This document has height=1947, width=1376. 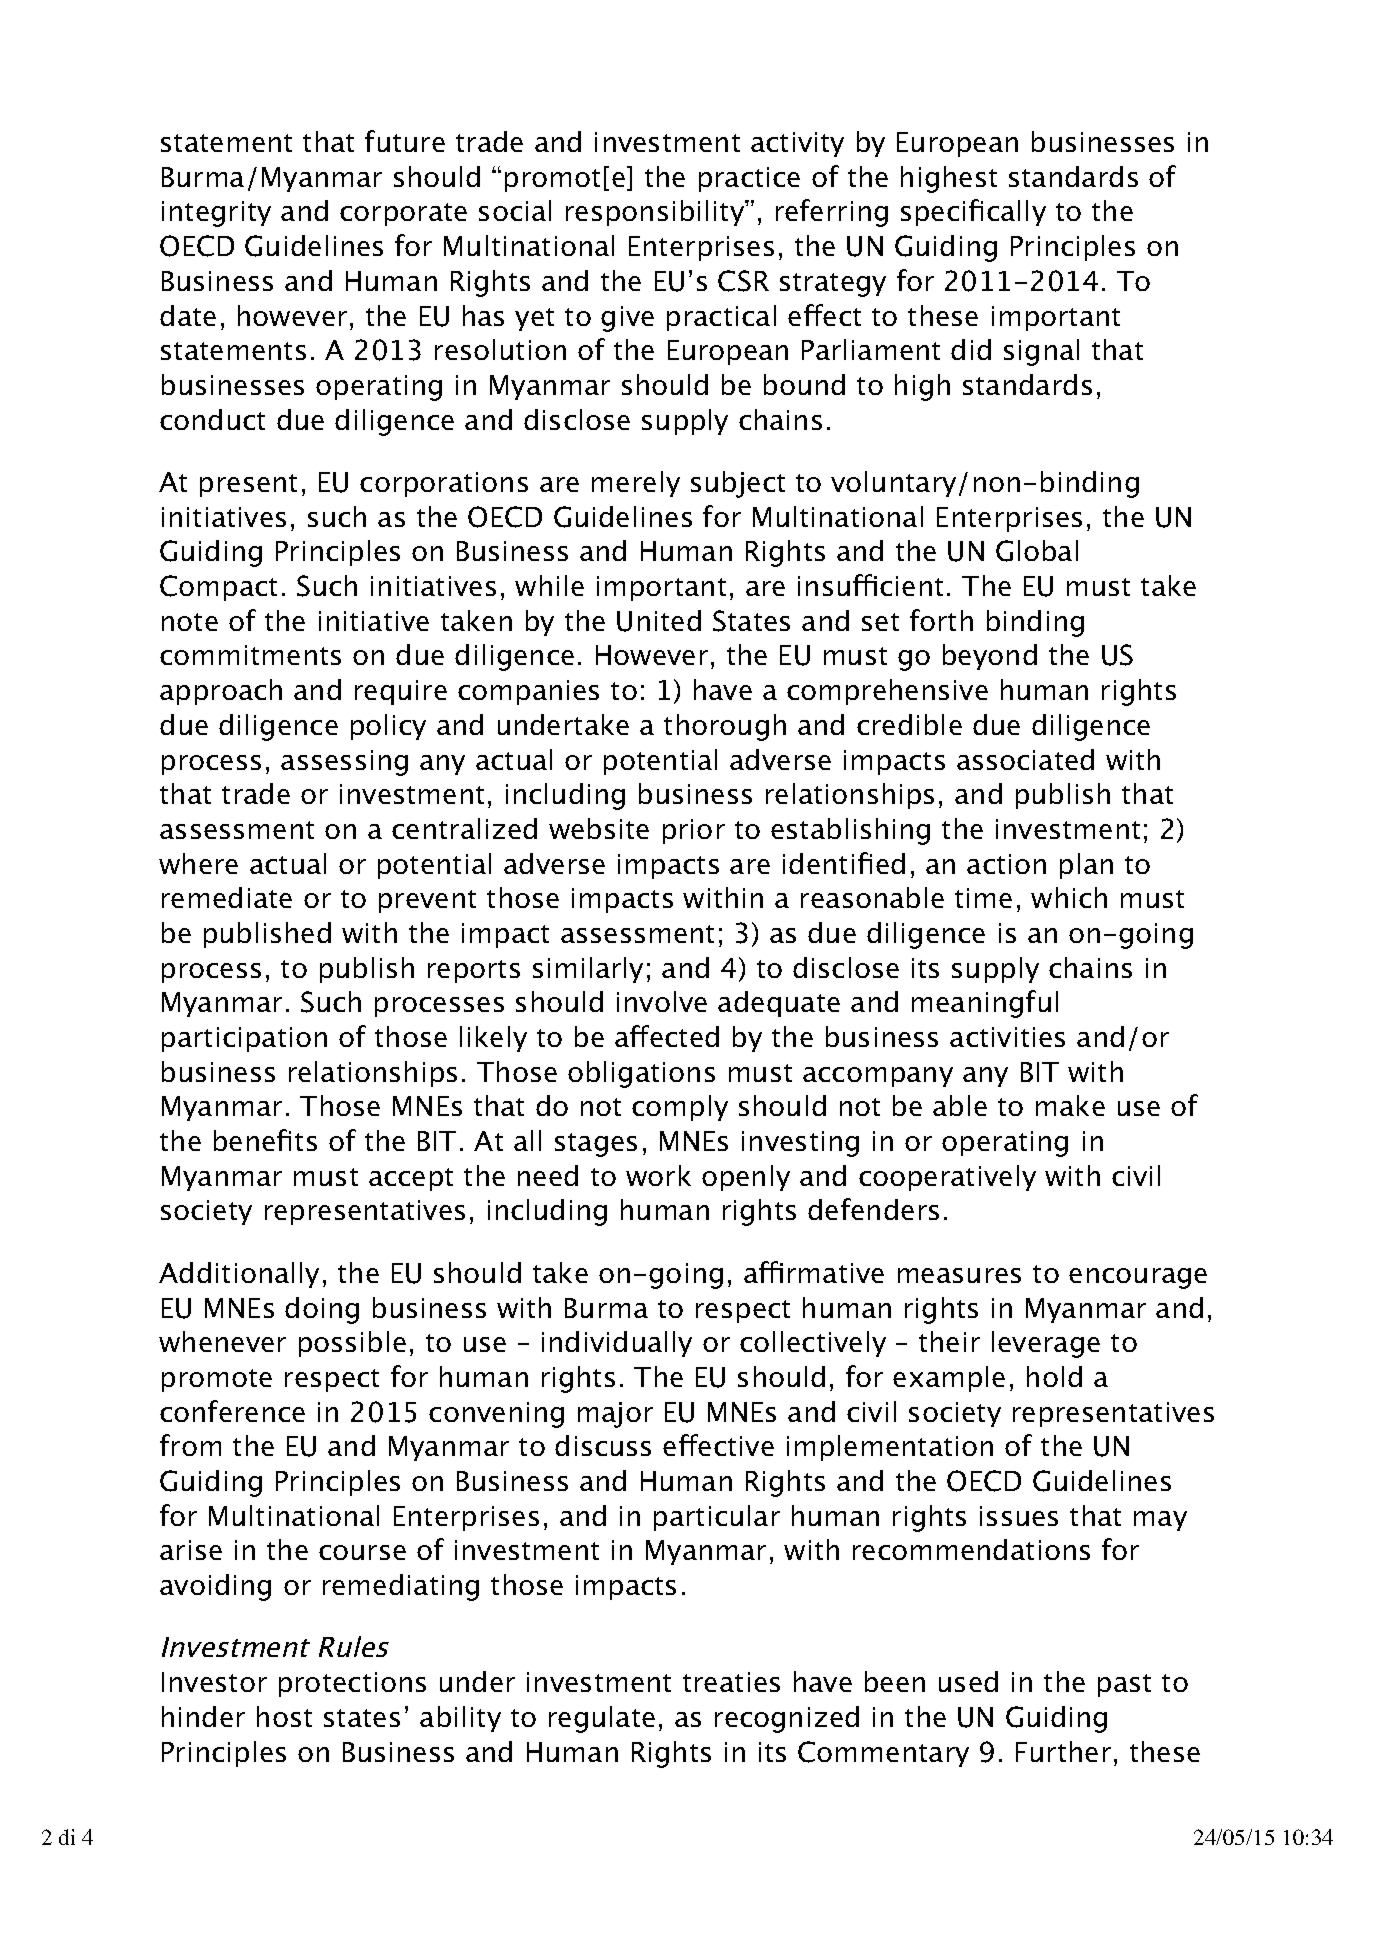 What do you see at coordinates (662, 1001) in the document?
I see `involve` at bounding box center [662, 1001].
